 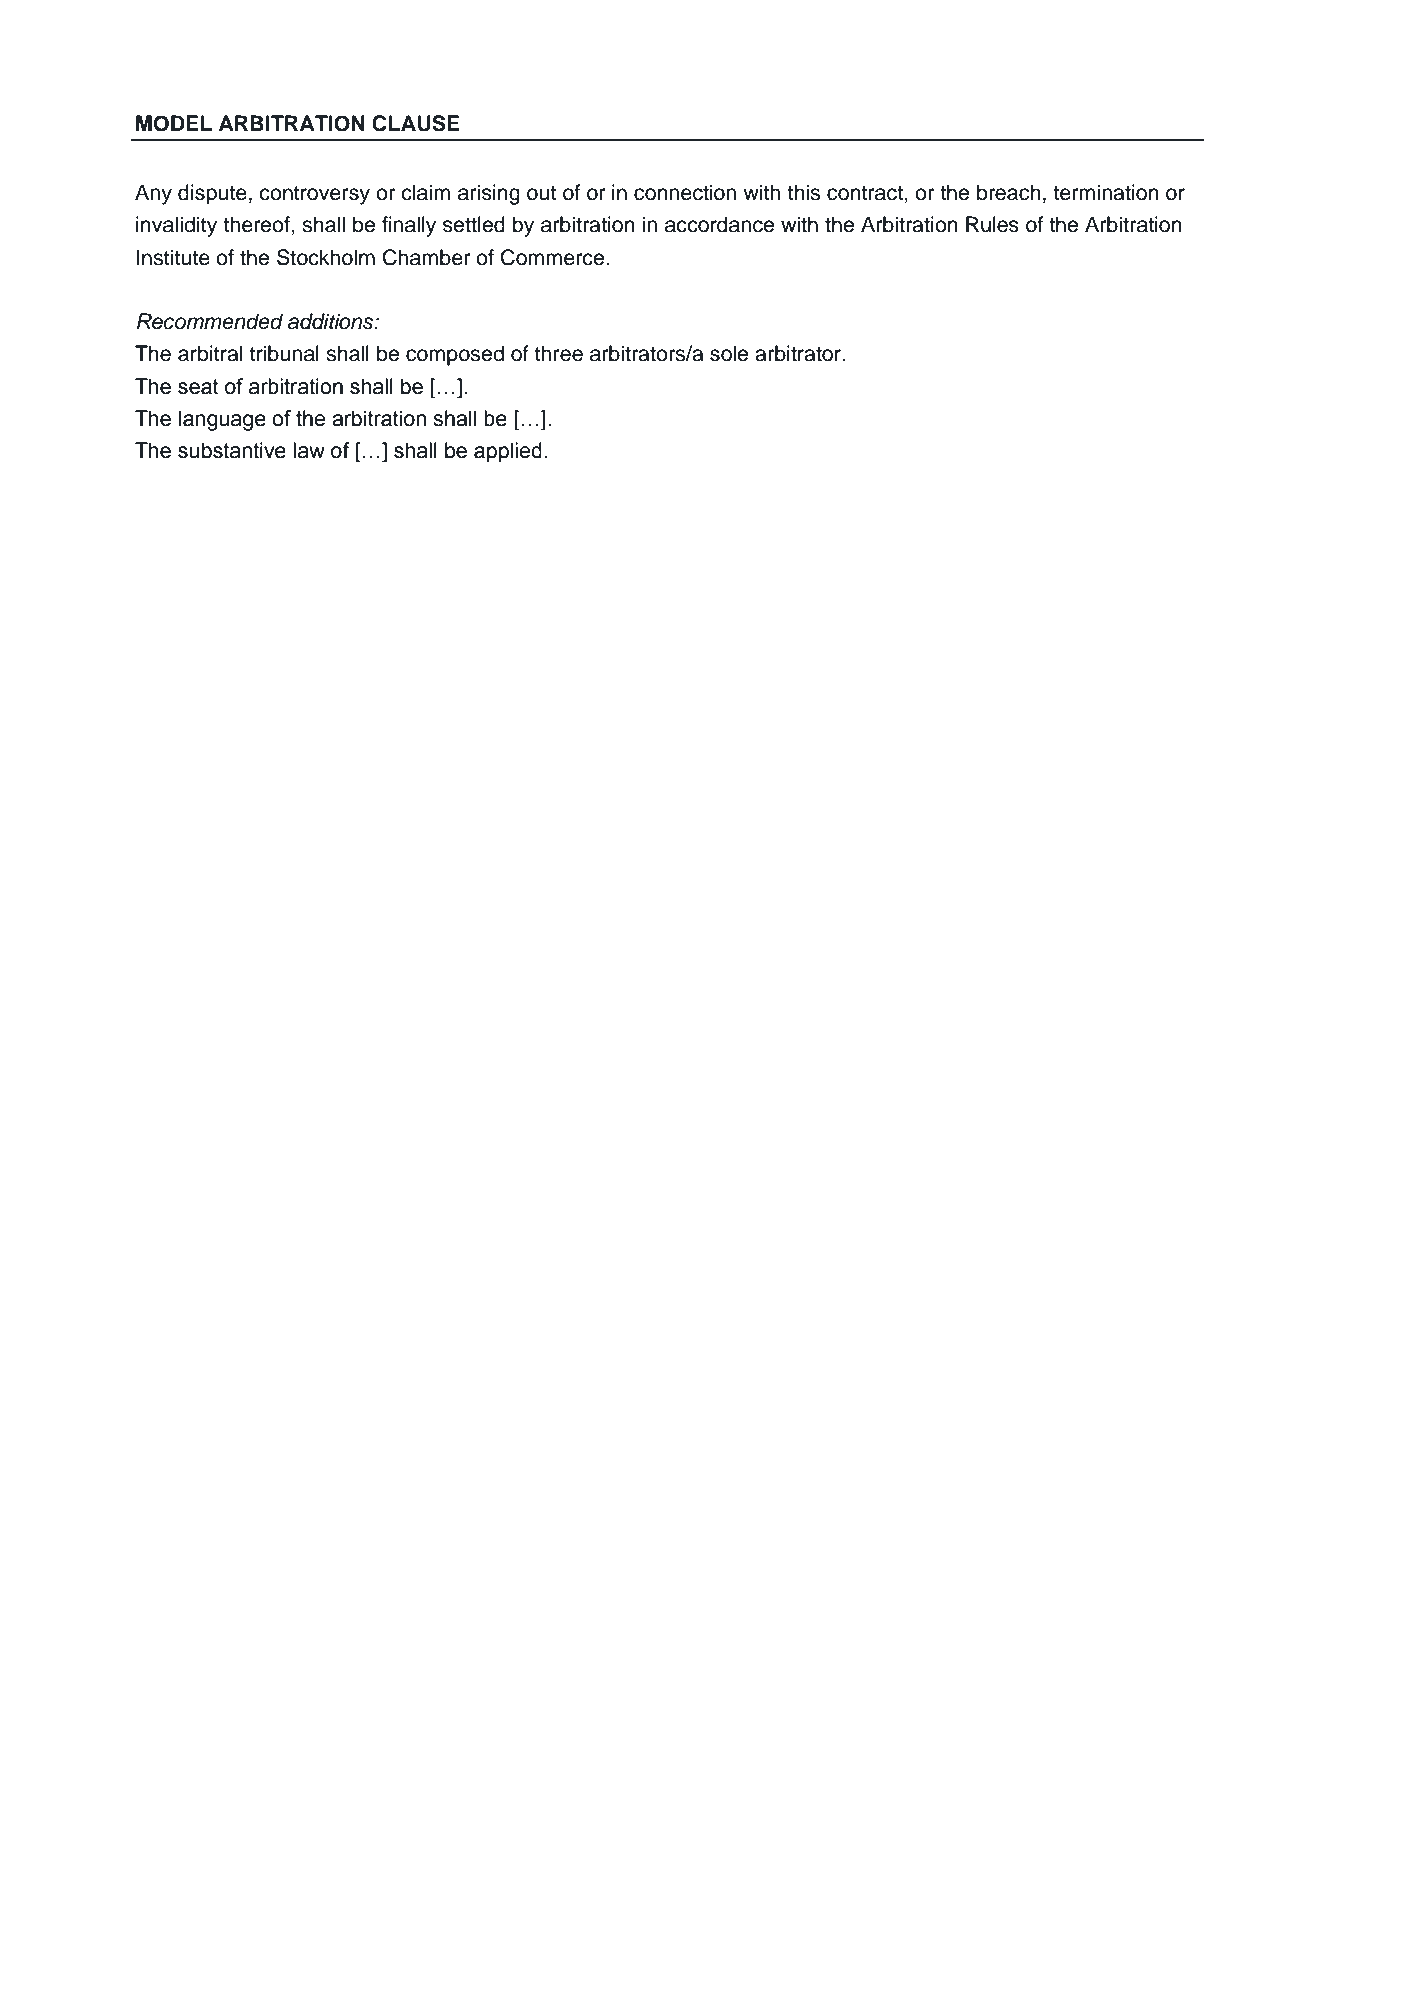 What do you see at coordinates (174, 123) in the image?
I see `MODEL` at bounding box center [174, 123].
